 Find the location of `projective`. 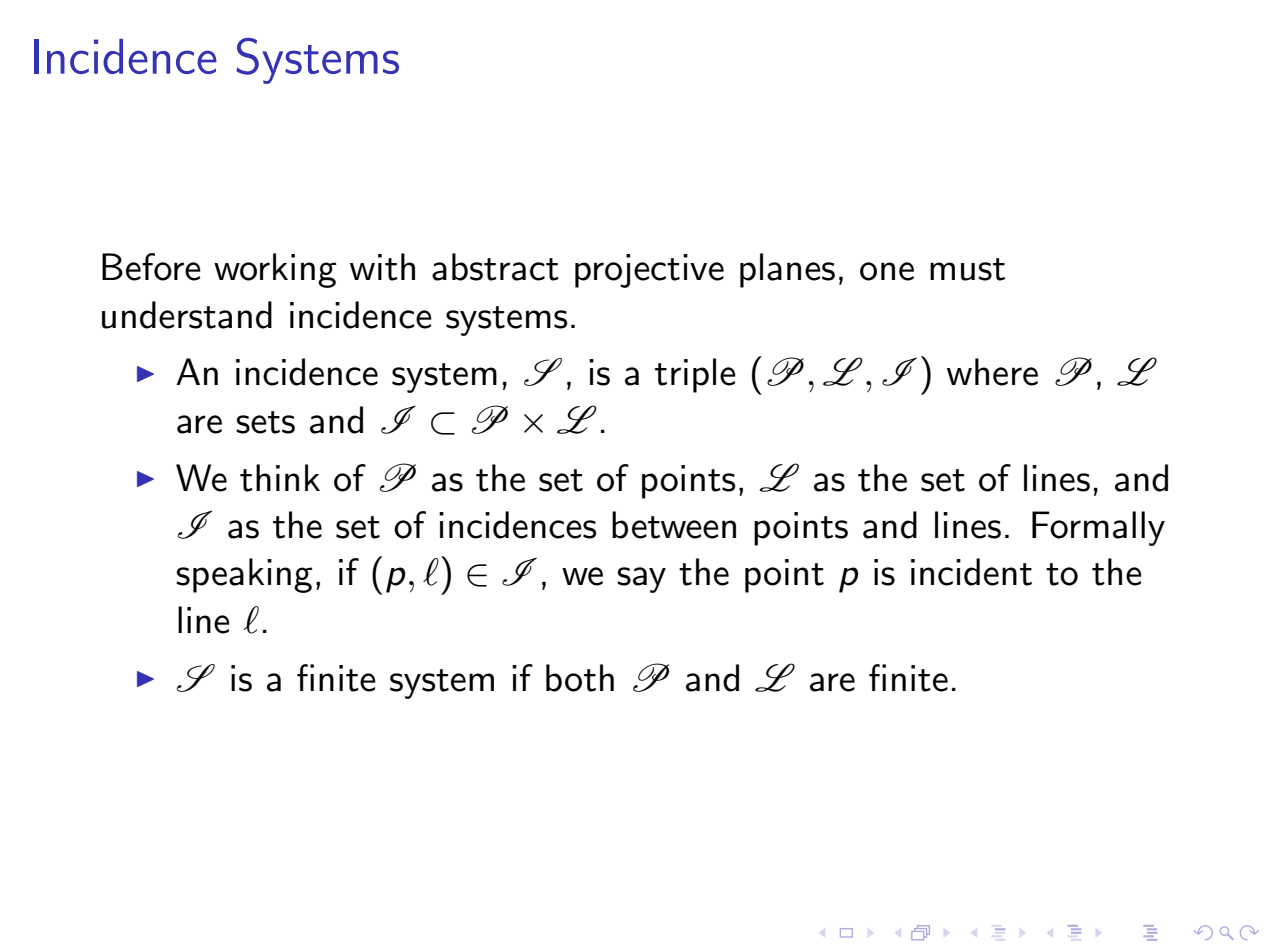

projective is located at coordinates (649, 271).
